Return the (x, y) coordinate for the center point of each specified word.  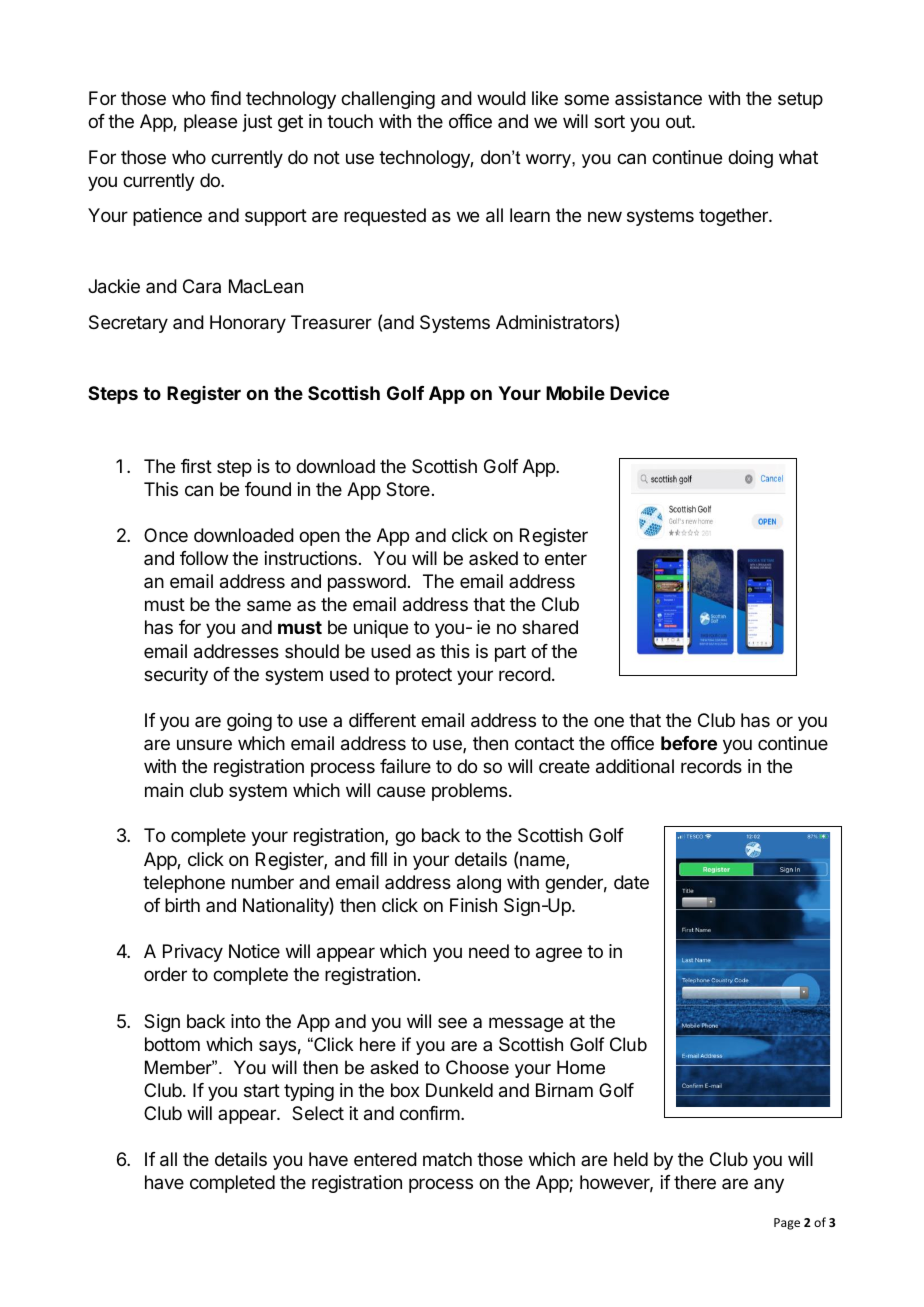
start (262, 1091)
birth (182, 905)
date (631, 882)
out (679, 121)
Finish (473, 905)
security (176, 676)
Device (639, 393)
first (196, 466)
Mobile (575, 393)
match (447, 1159)
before (689, 743)
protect (424, 676)
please (210, 123)
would (501, 98)
